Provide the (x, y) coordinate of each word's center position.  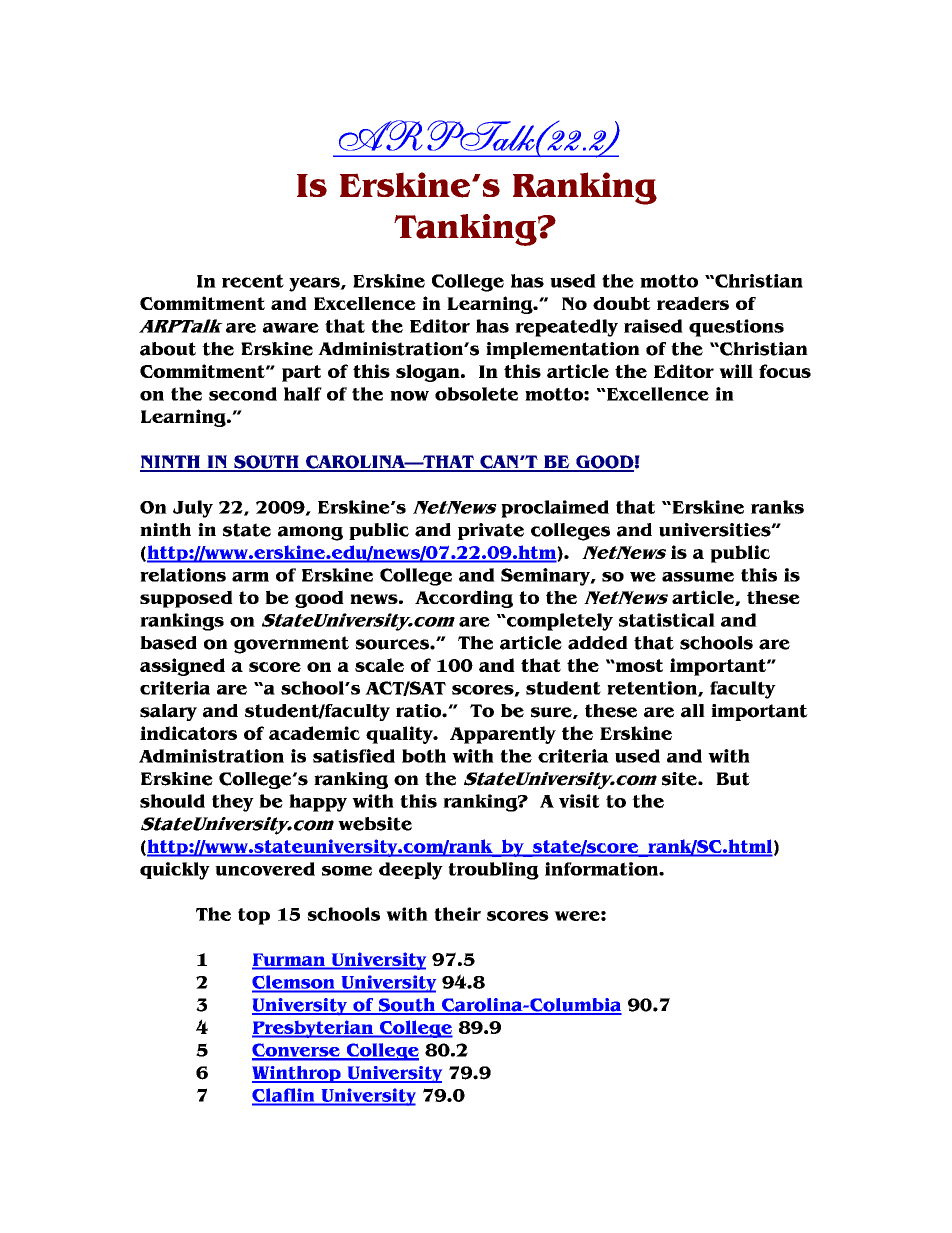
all (693, 711)
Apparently (503, 735)
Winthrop (297, 1074)
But (733, 779)
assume (698, 577)
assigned (182, 667)
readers (693, 303)
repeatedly (566, 328)
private (491, 531)
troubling (493, 871)
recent (253, 281)
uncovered (265, 869)
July (193, 509)
